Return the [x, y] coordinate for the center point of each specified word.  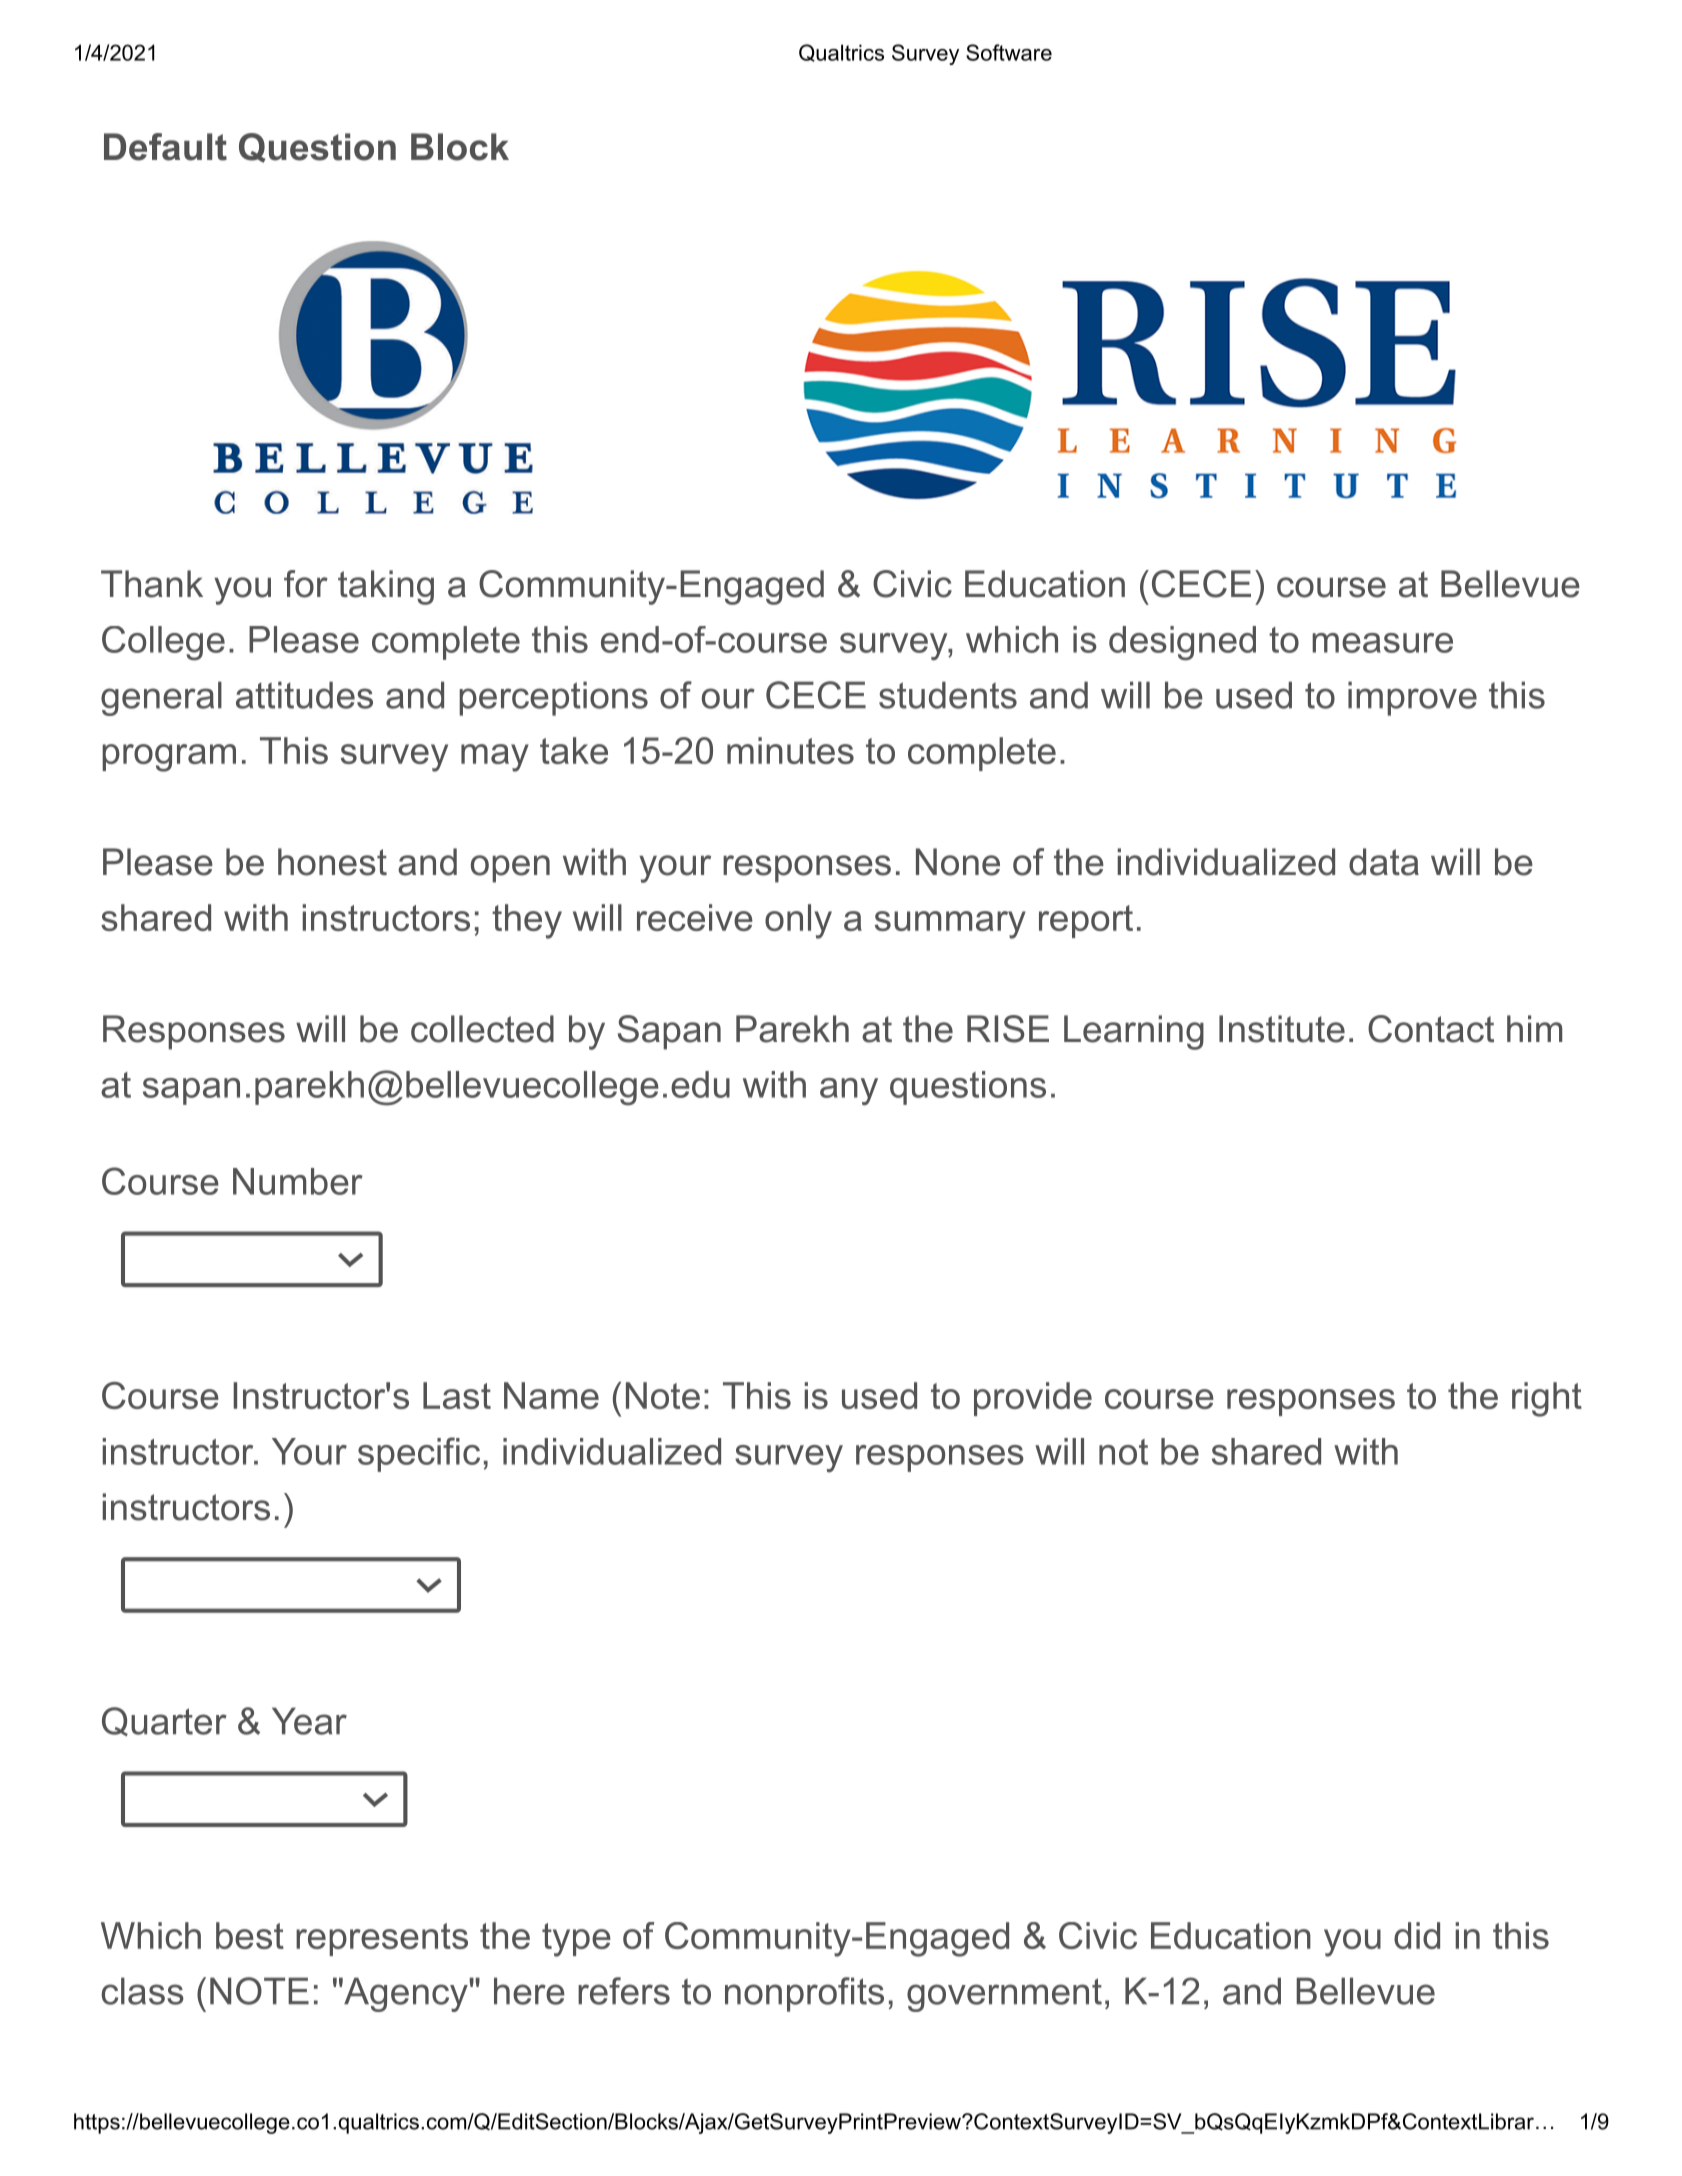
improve [1412, 698]
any [849, 1092]
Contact [1431, 1029]
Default [165, 147]
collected [482, 1029]
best [250, 1935]
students [948, 695]
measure [1382, 643]
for [306, 584]
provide [1033, 1399]
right [1547, 1399]
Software [1009, 52]
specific [419, 1454]
